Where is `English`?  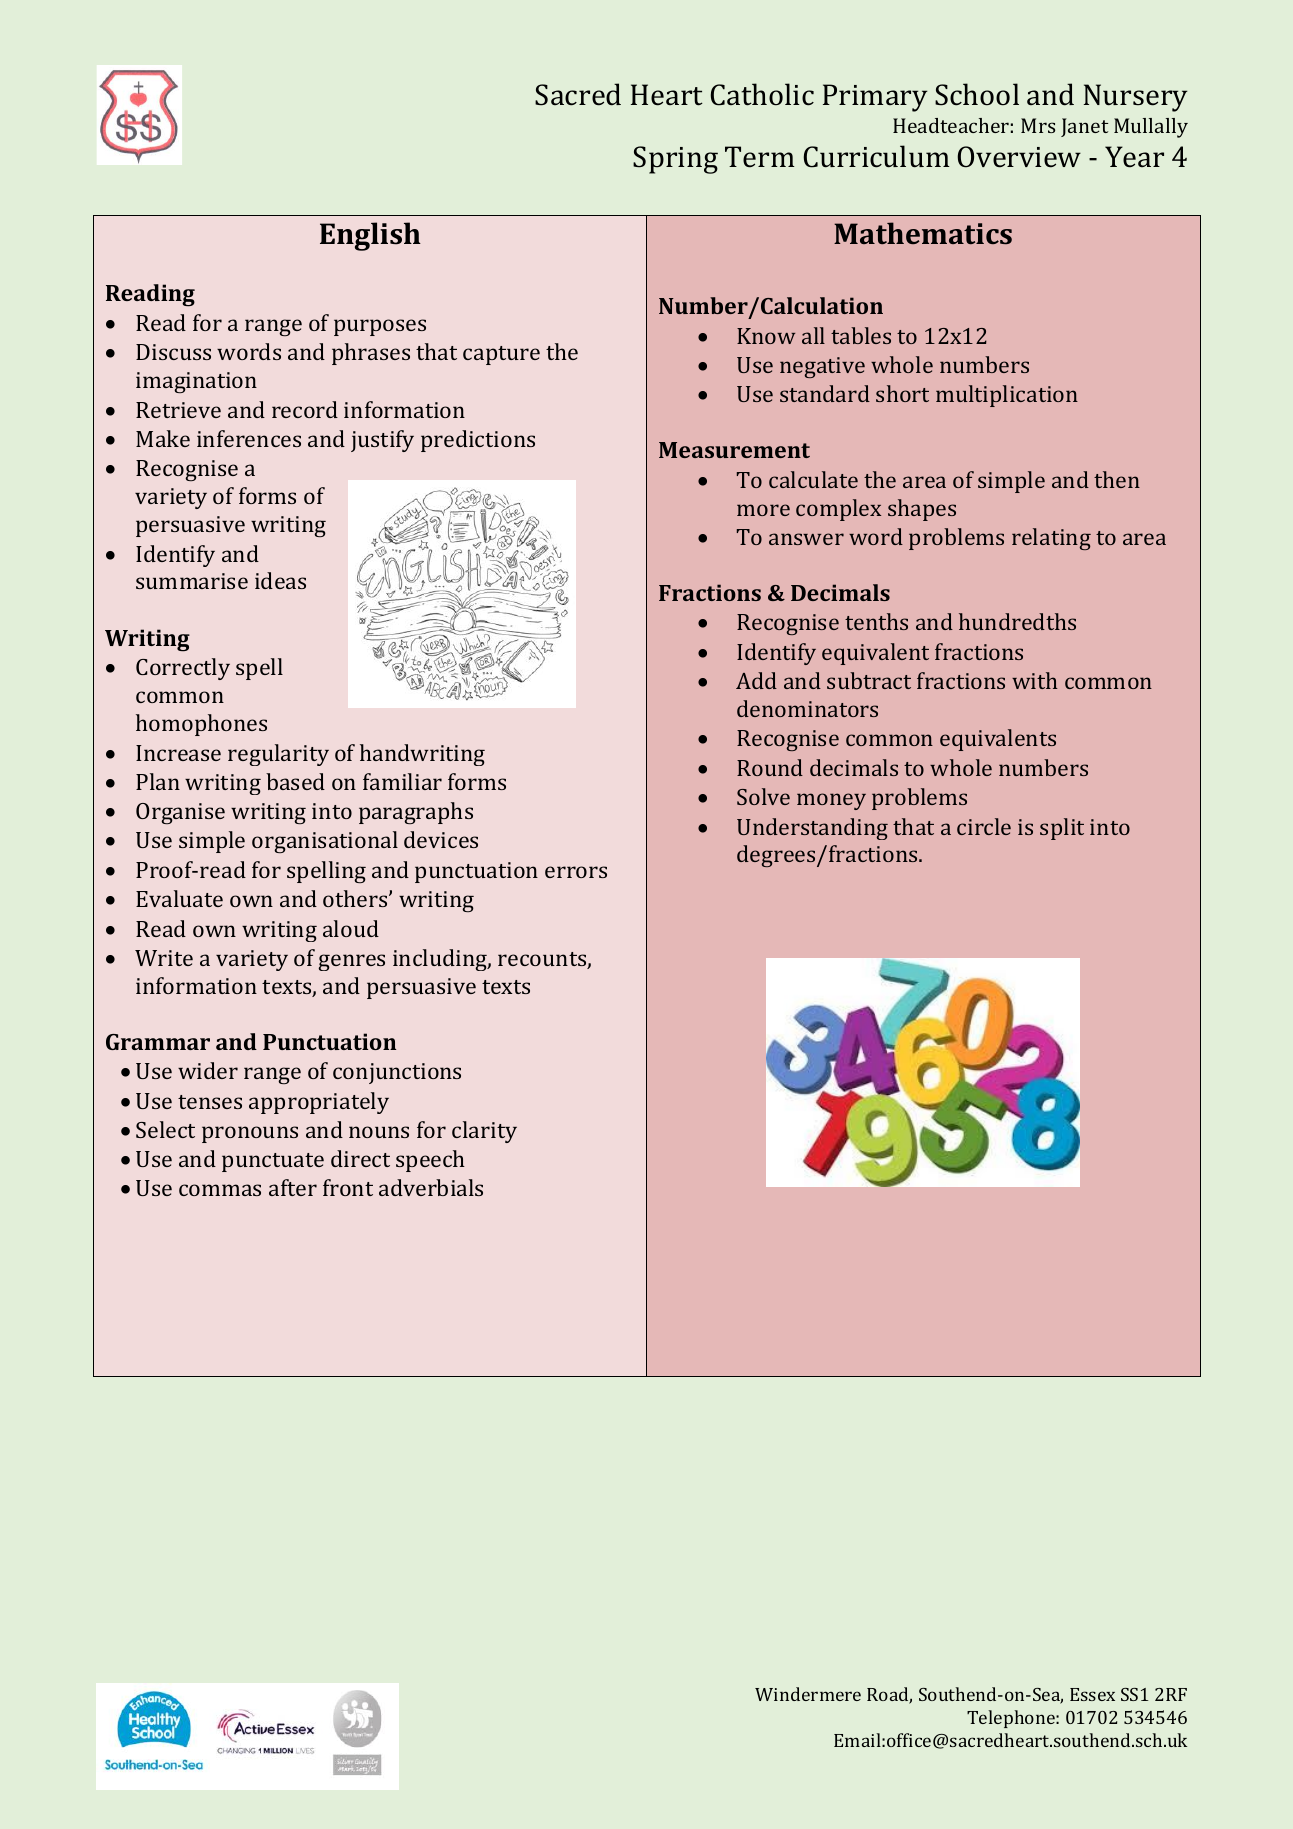
English is located at coordinates (370, 236).
